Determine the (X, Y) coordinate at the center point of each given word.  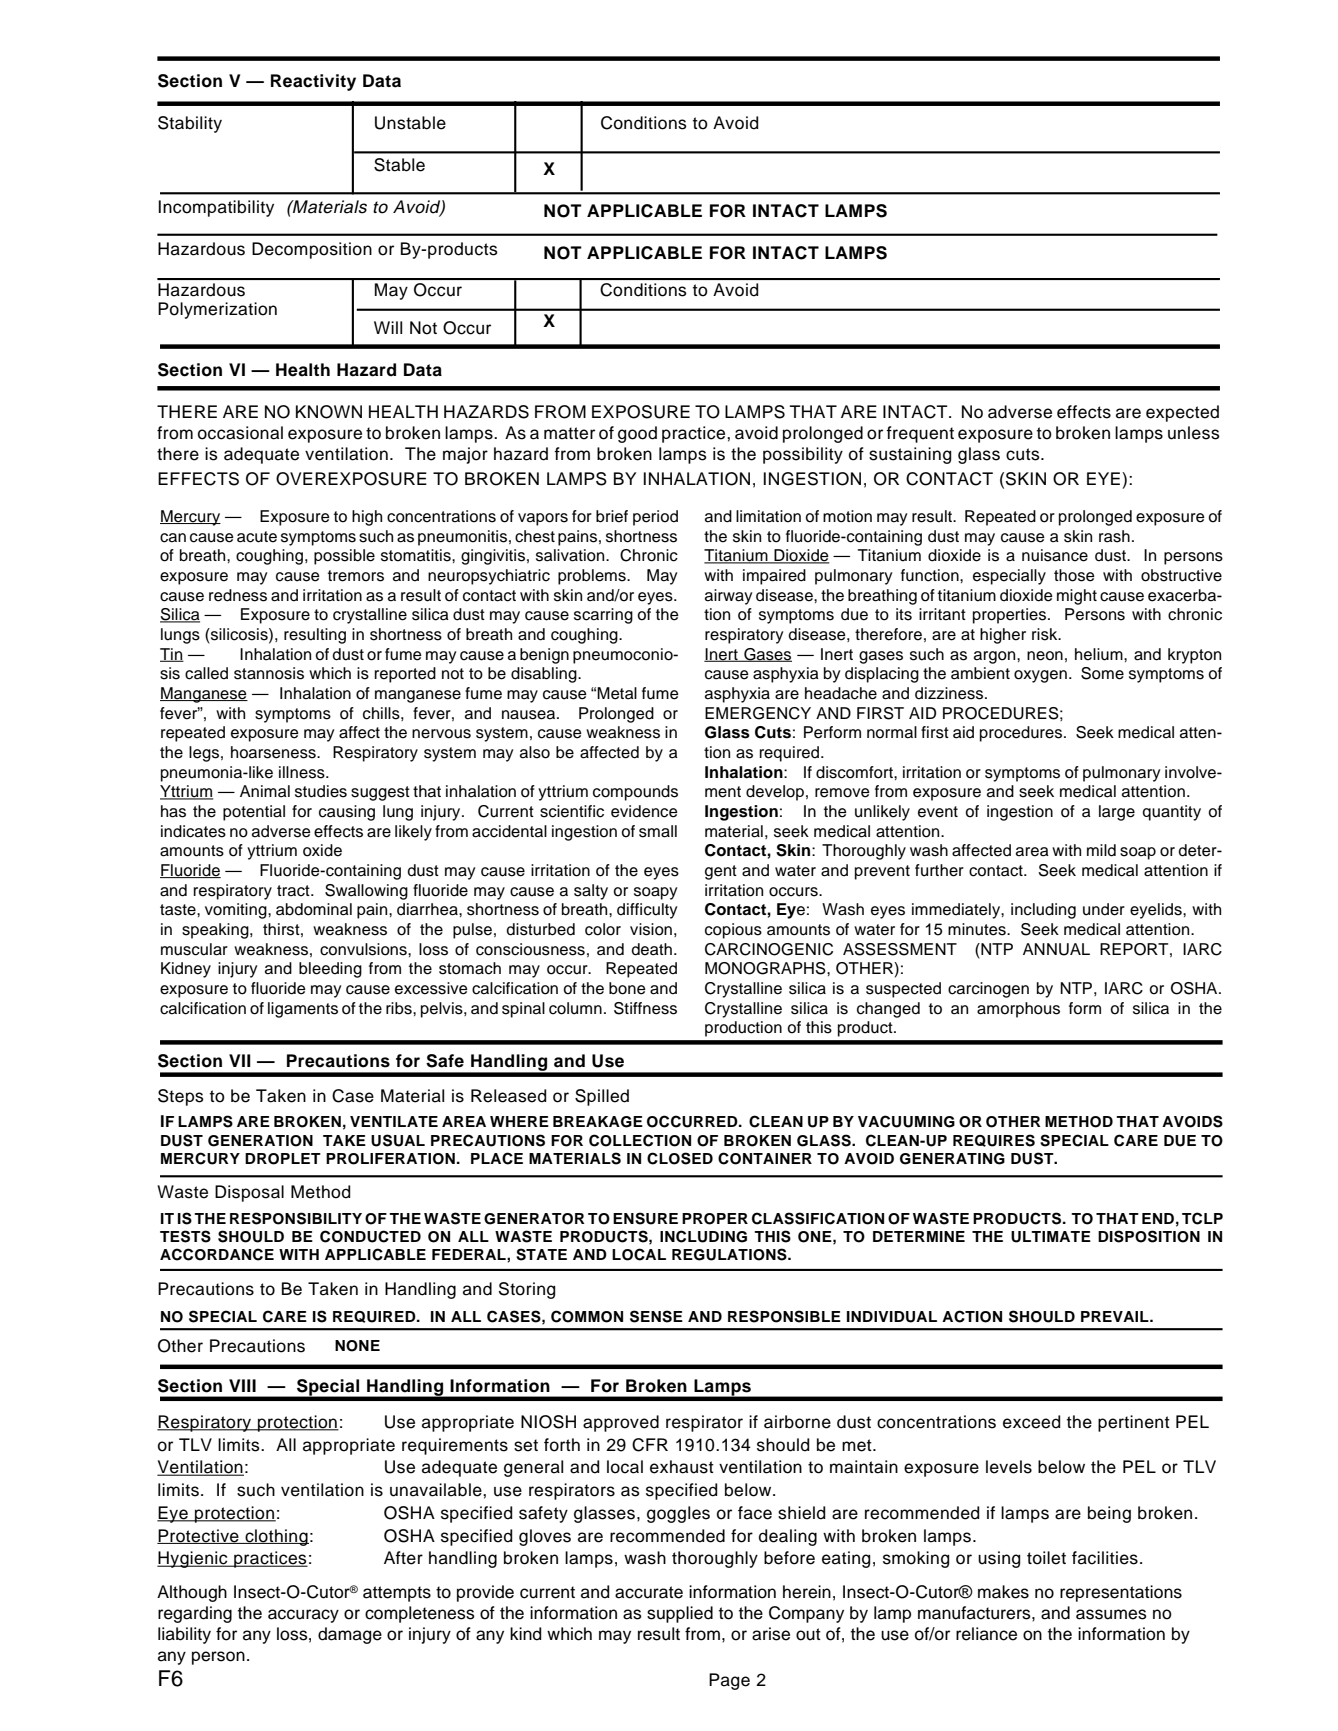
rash (1114, 536)
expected (1182, 413)
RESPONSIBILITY (296, 1218)
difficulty (647, 911)
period (655, 518)
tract (294, 891)
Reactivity (313, 82)
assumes (1111, 1614)
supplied (680, 1614)
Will (388, 327)
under (1104, 909)
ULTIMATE (1051, 1237)
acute (257, 537)
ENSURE (645, 1218)
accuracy (303, 1616)
